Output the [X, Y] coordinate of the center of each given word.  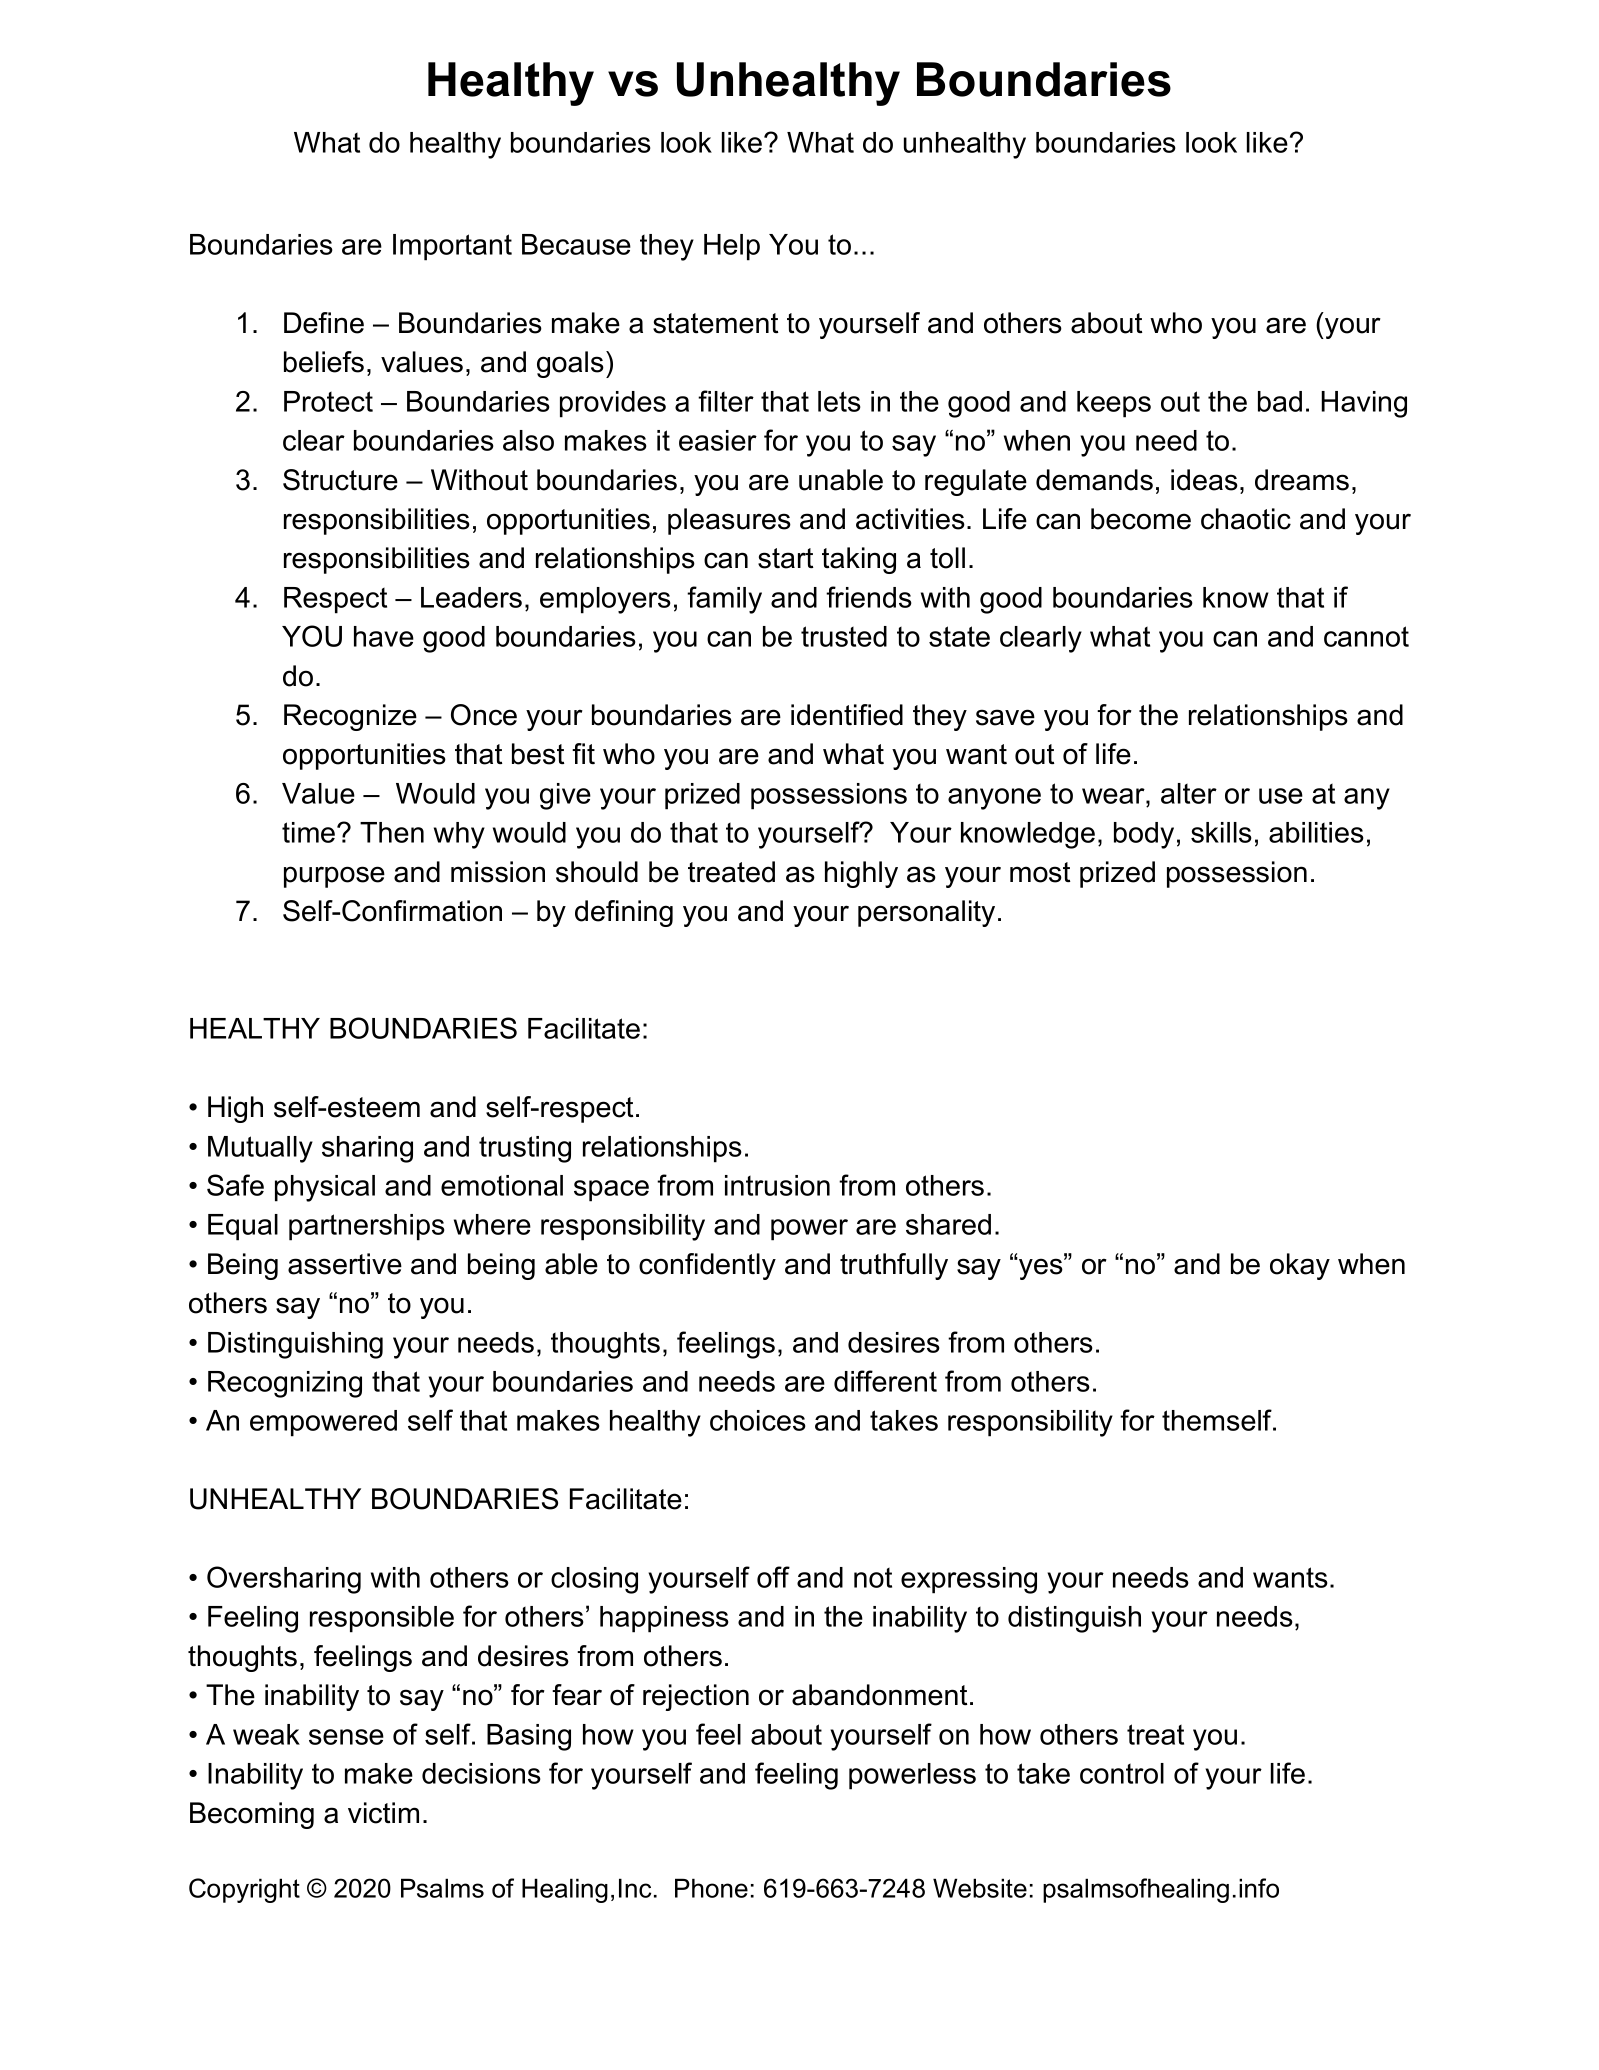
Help [732, 247]
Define [324, 323]
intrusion [777, 1185]
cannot [1366, 636]
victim [383, 1813]
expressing [969, 1580]
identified [847, 715]
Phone [711, 1888]
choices [758, 1420]
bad [1280, 401]
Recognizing [285, 1384]
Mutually [260, 1149]
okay [1300, 1266]
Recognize [350, 717]
